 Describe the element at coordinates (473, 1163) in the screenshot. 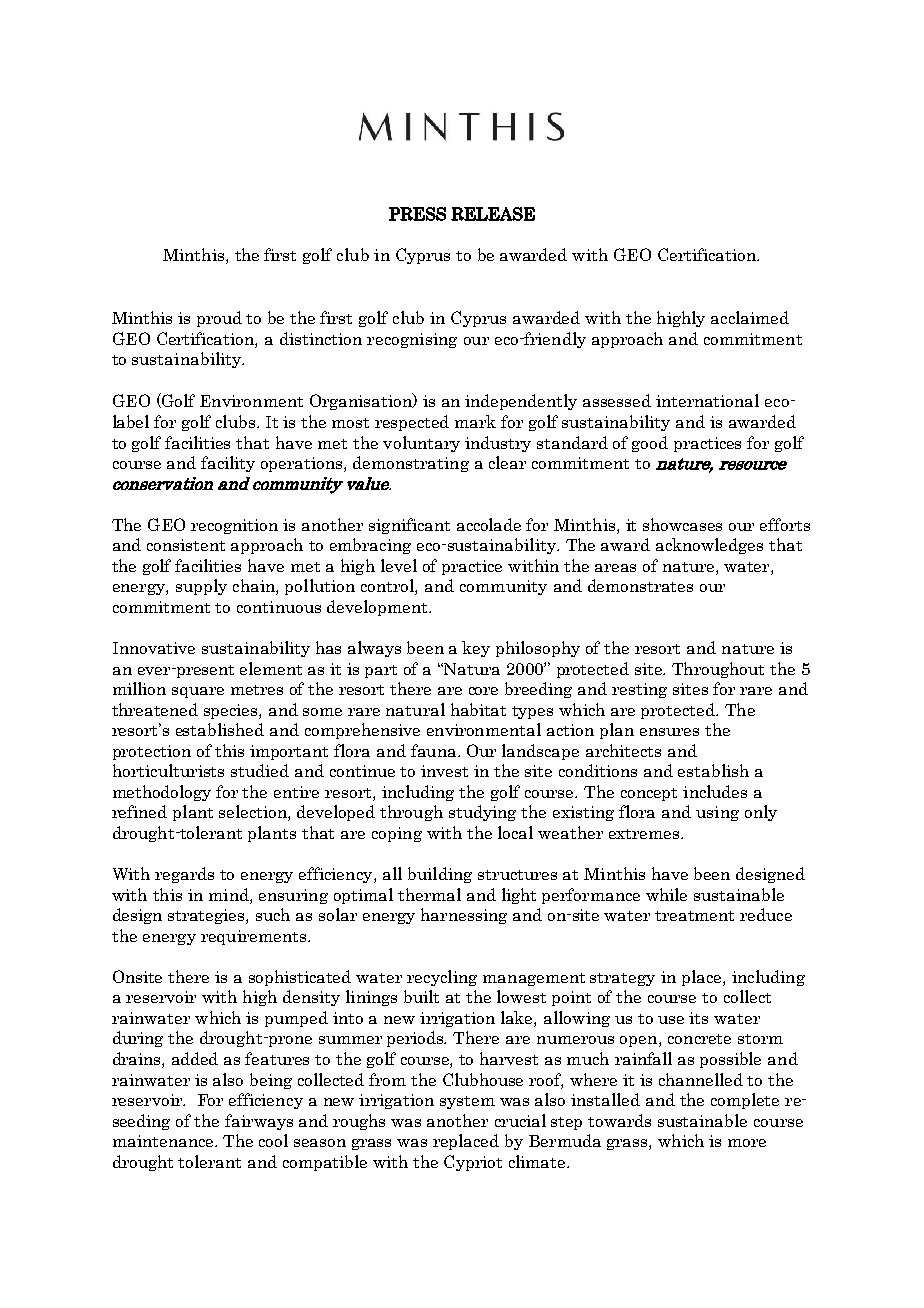

I see `Cypriot` at that location.
